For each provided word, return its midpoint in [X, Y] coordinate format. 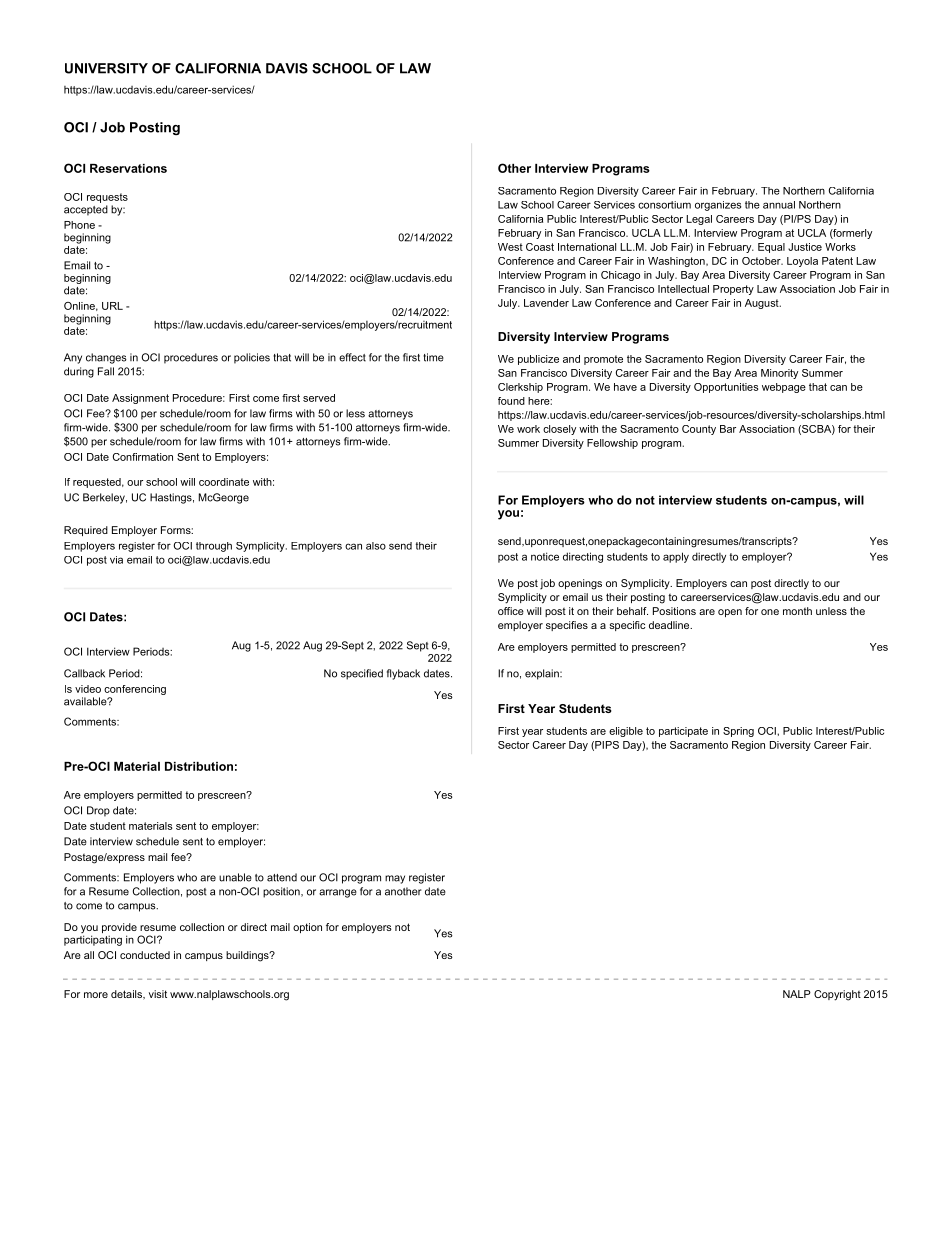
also [376, 546]
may [395, 879]
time [433, 357]
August [763, 304]
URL [112, 306]
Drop [98, 811]
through [214, 547]
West [510, 247]
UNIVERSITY [106, 68]
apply [676, 557]
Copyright [837, 995]
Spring [738, 732]
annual [779, 205]
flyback [403, 674]
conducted [145, 955]
